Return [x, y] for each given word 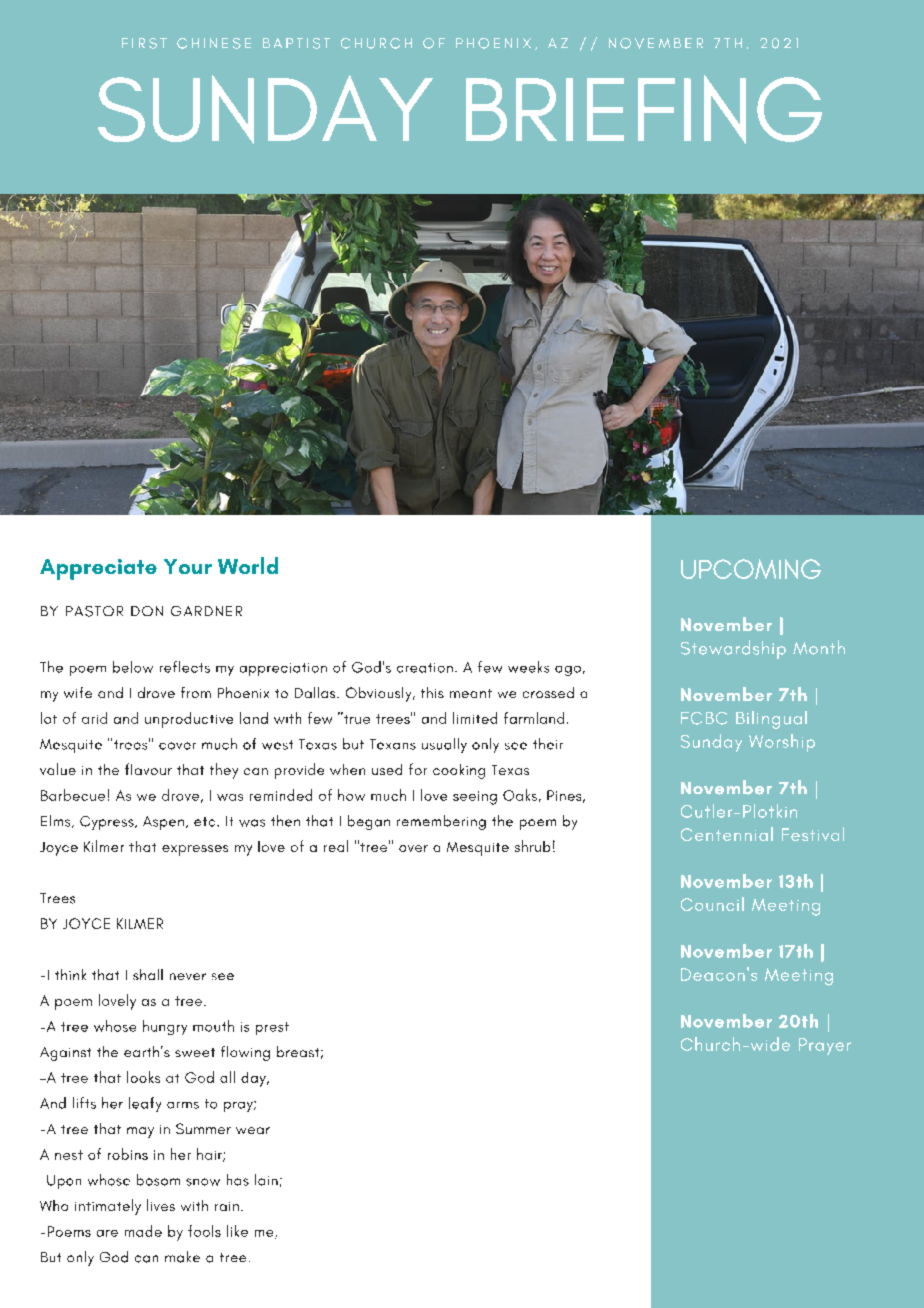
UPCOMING [751, 569]
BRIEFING [644, 109]
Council [712, 904]
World [248, 565]
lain [266, 1180]
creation [425, 668]
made [143, 1231]
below [133, 667]
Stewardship [733, 649]
